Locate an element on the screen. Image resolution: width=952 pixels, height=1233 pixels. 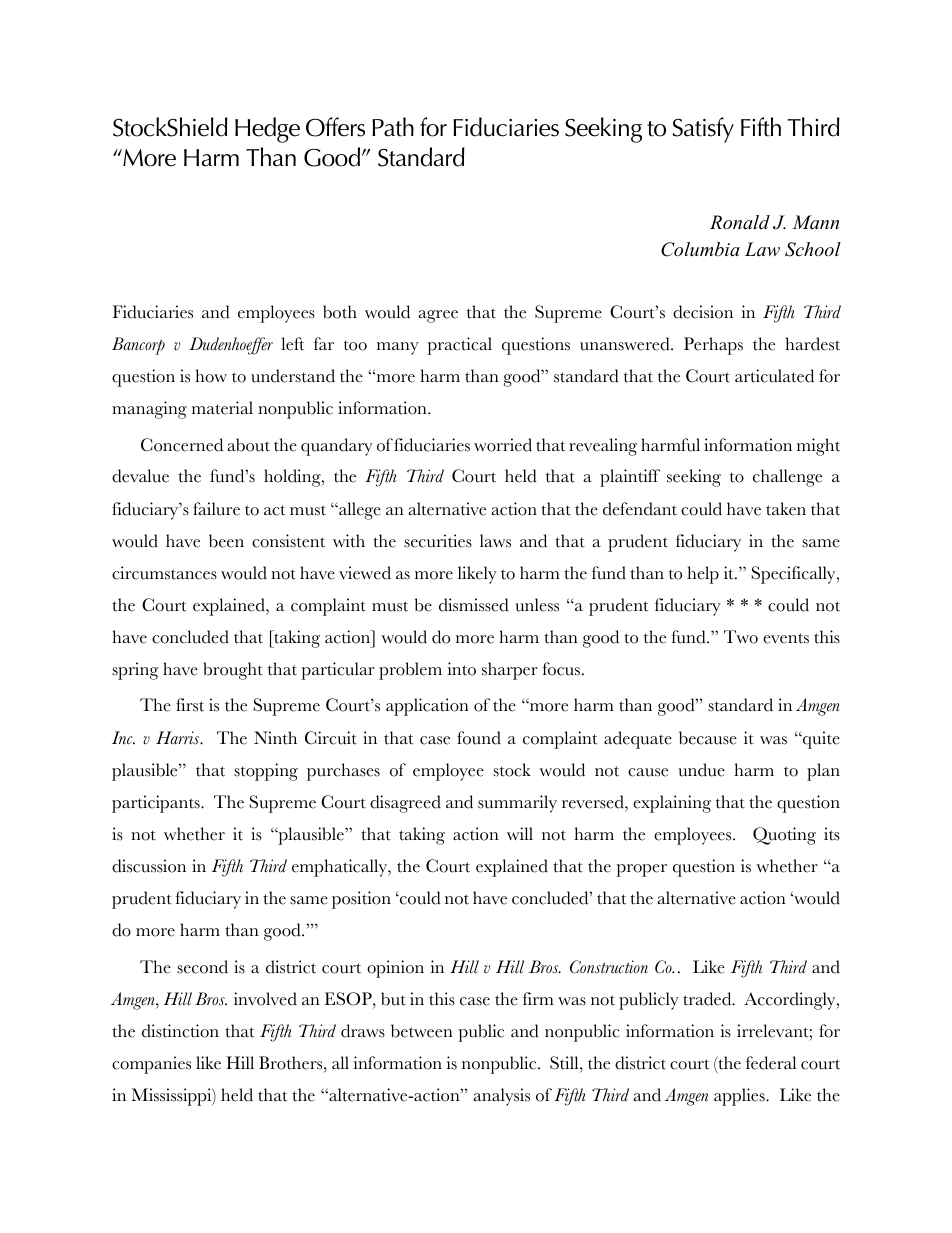
stopping is located at coordinates (266, 772).
